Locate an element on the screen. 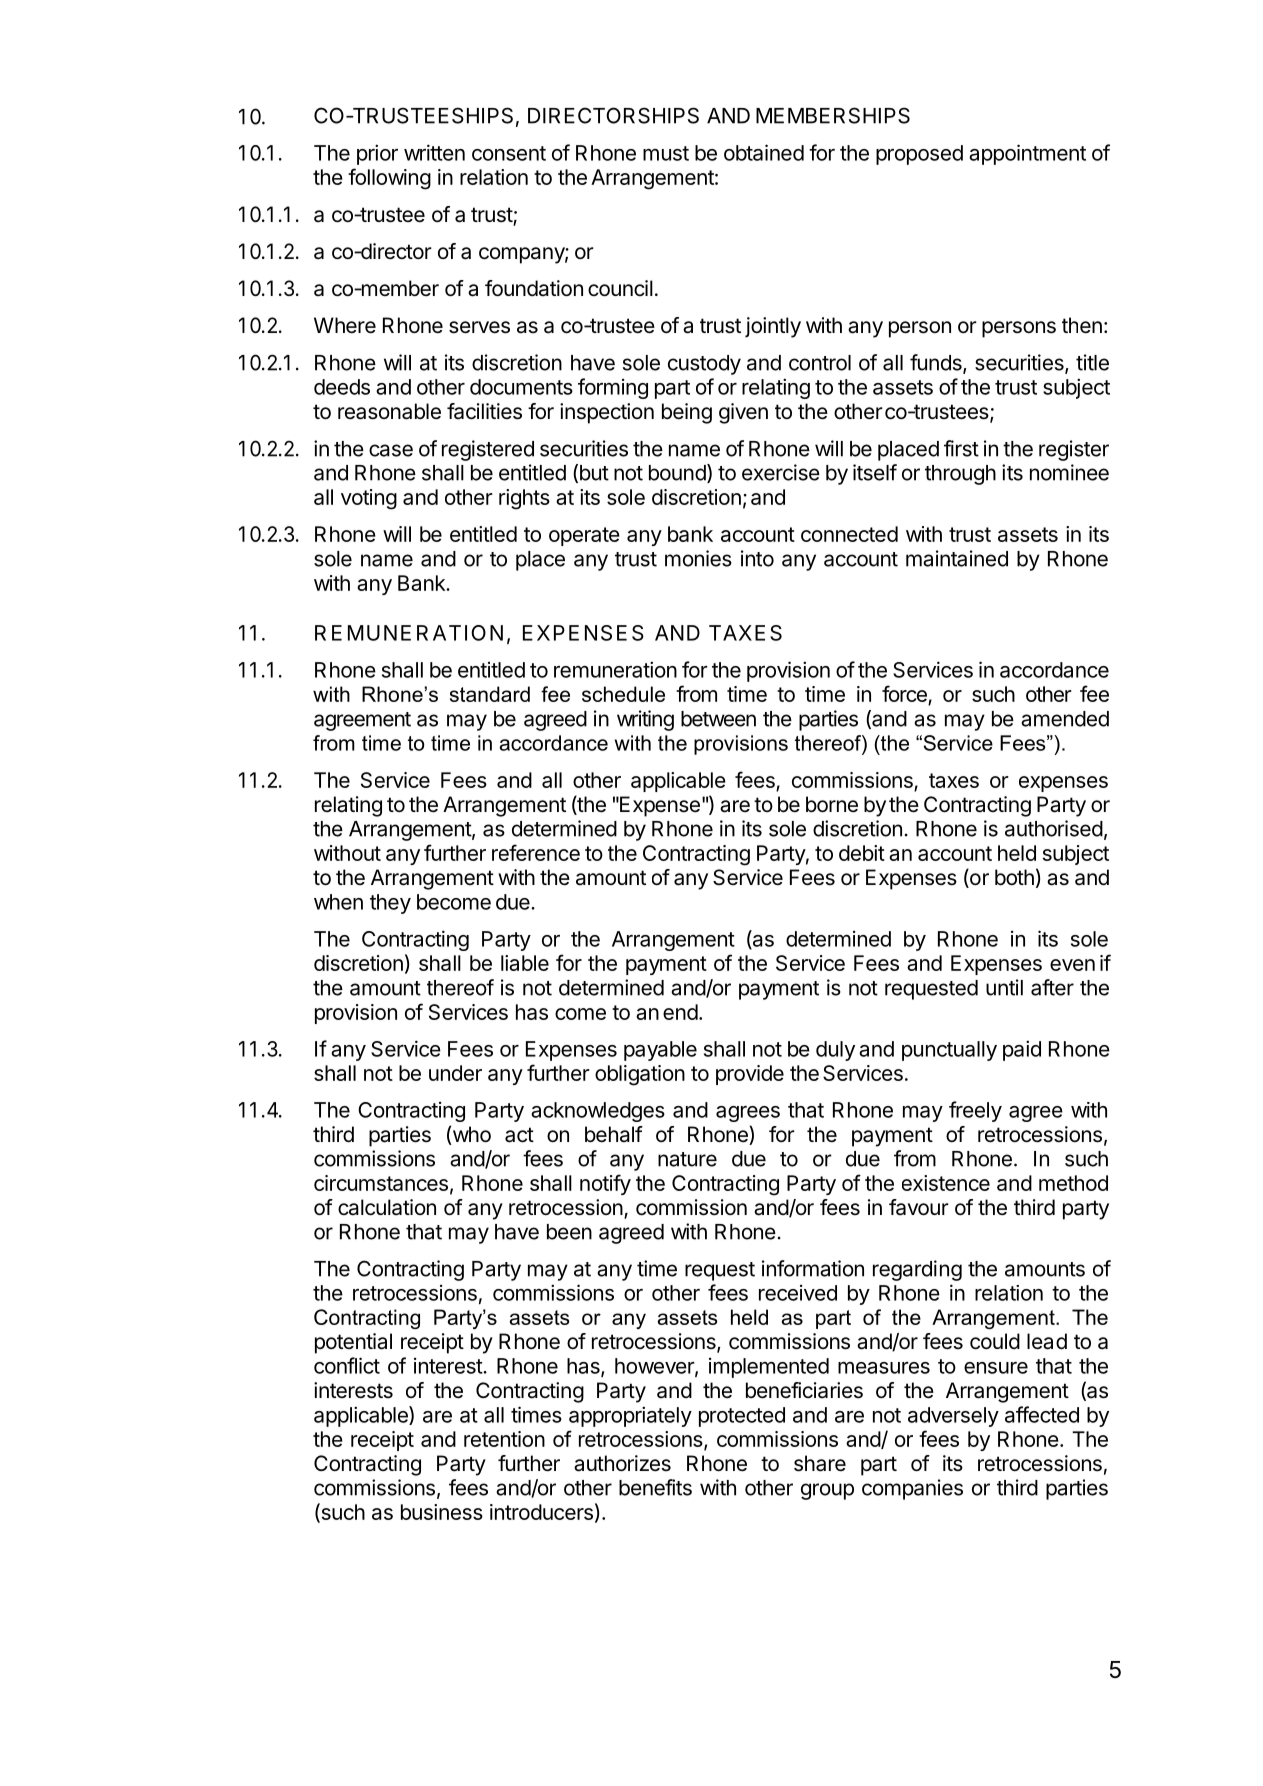  following is located at coordinates (389, 179).
